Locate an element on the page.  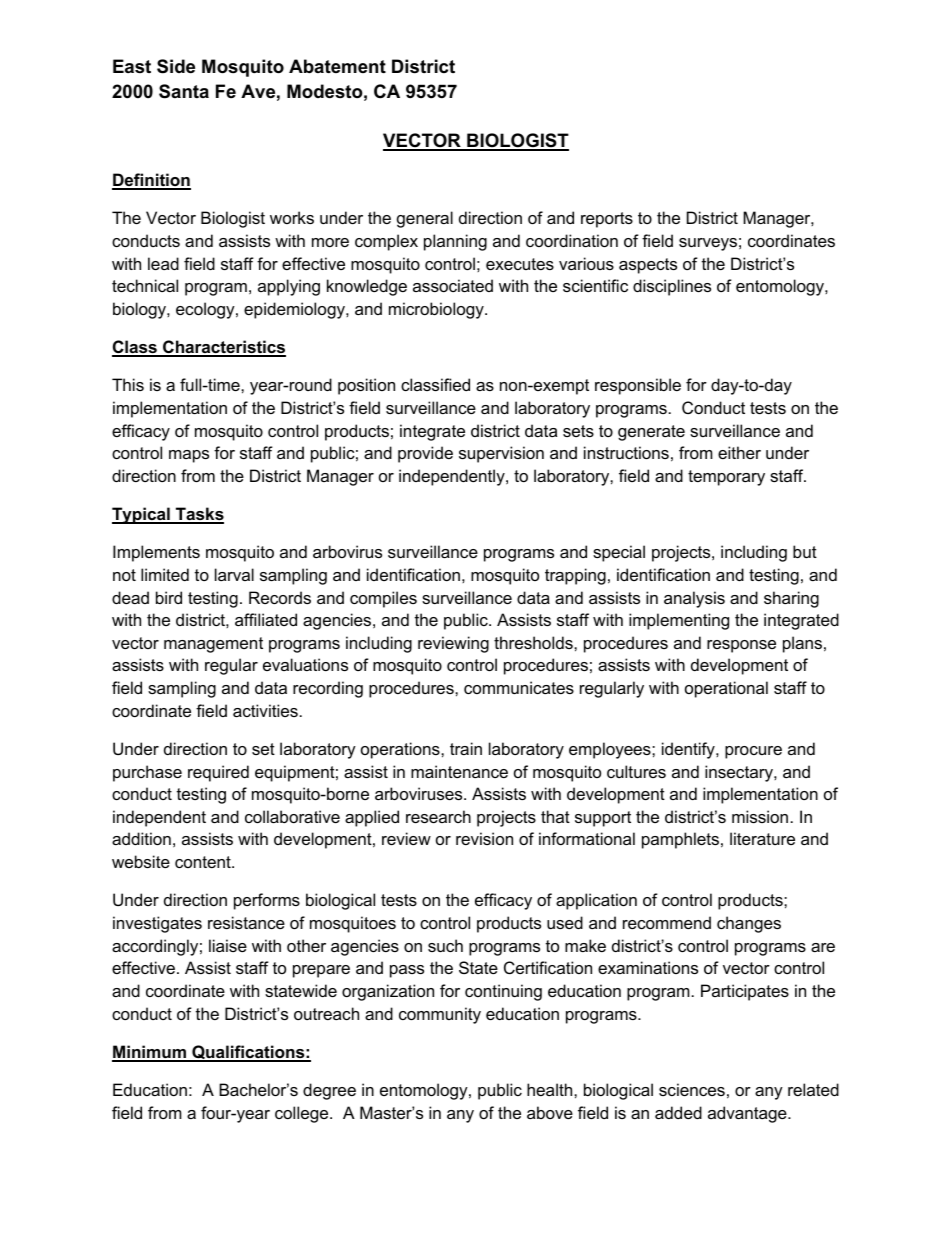
procure is located at coordinates (753, 752).
